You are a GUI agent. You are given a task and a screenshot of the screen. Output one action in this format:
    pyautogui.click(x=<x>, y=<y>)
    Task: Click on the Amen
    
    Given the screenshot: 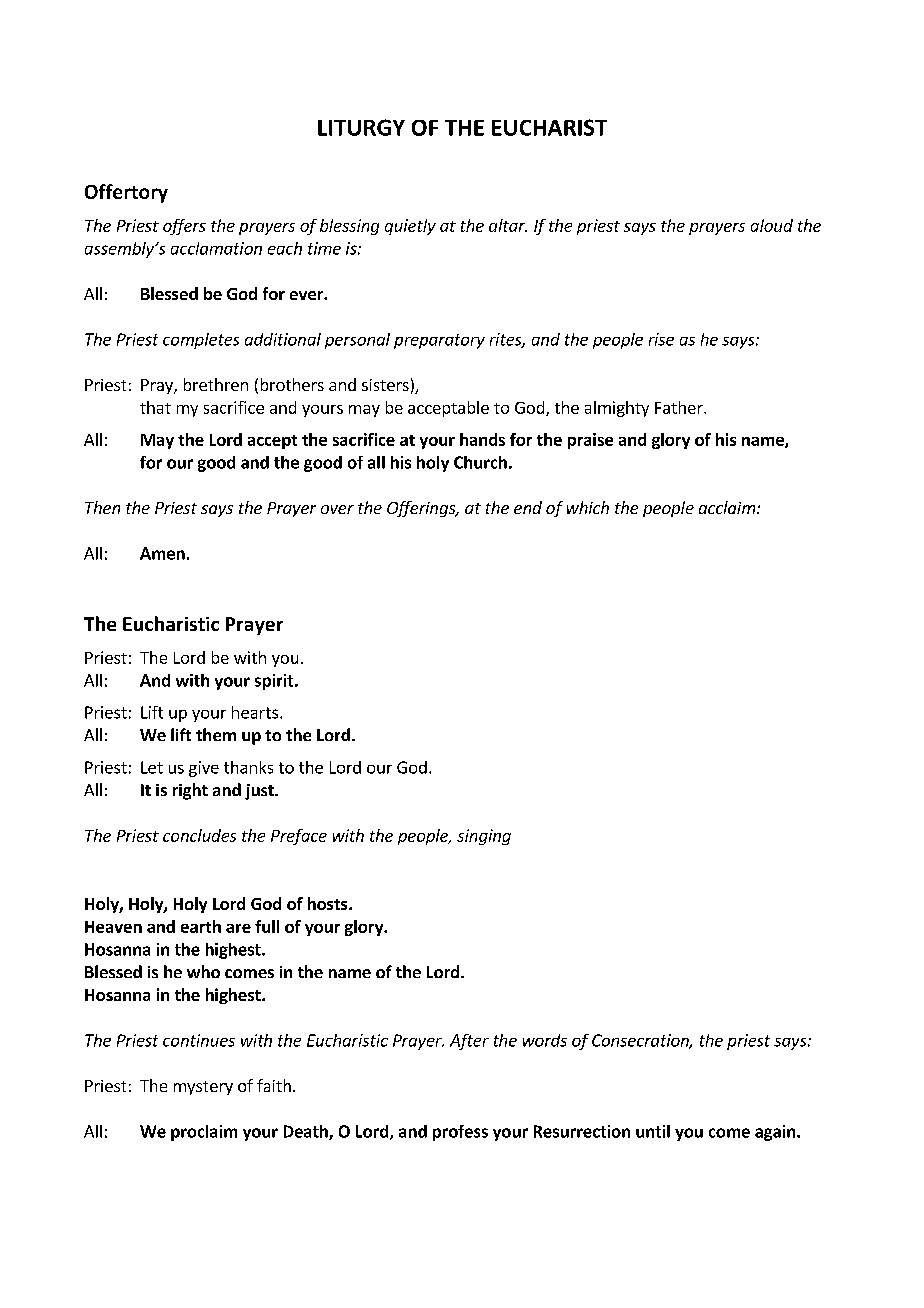 What is the action you would take?
    pyautogui.click(x=162, y=553)
